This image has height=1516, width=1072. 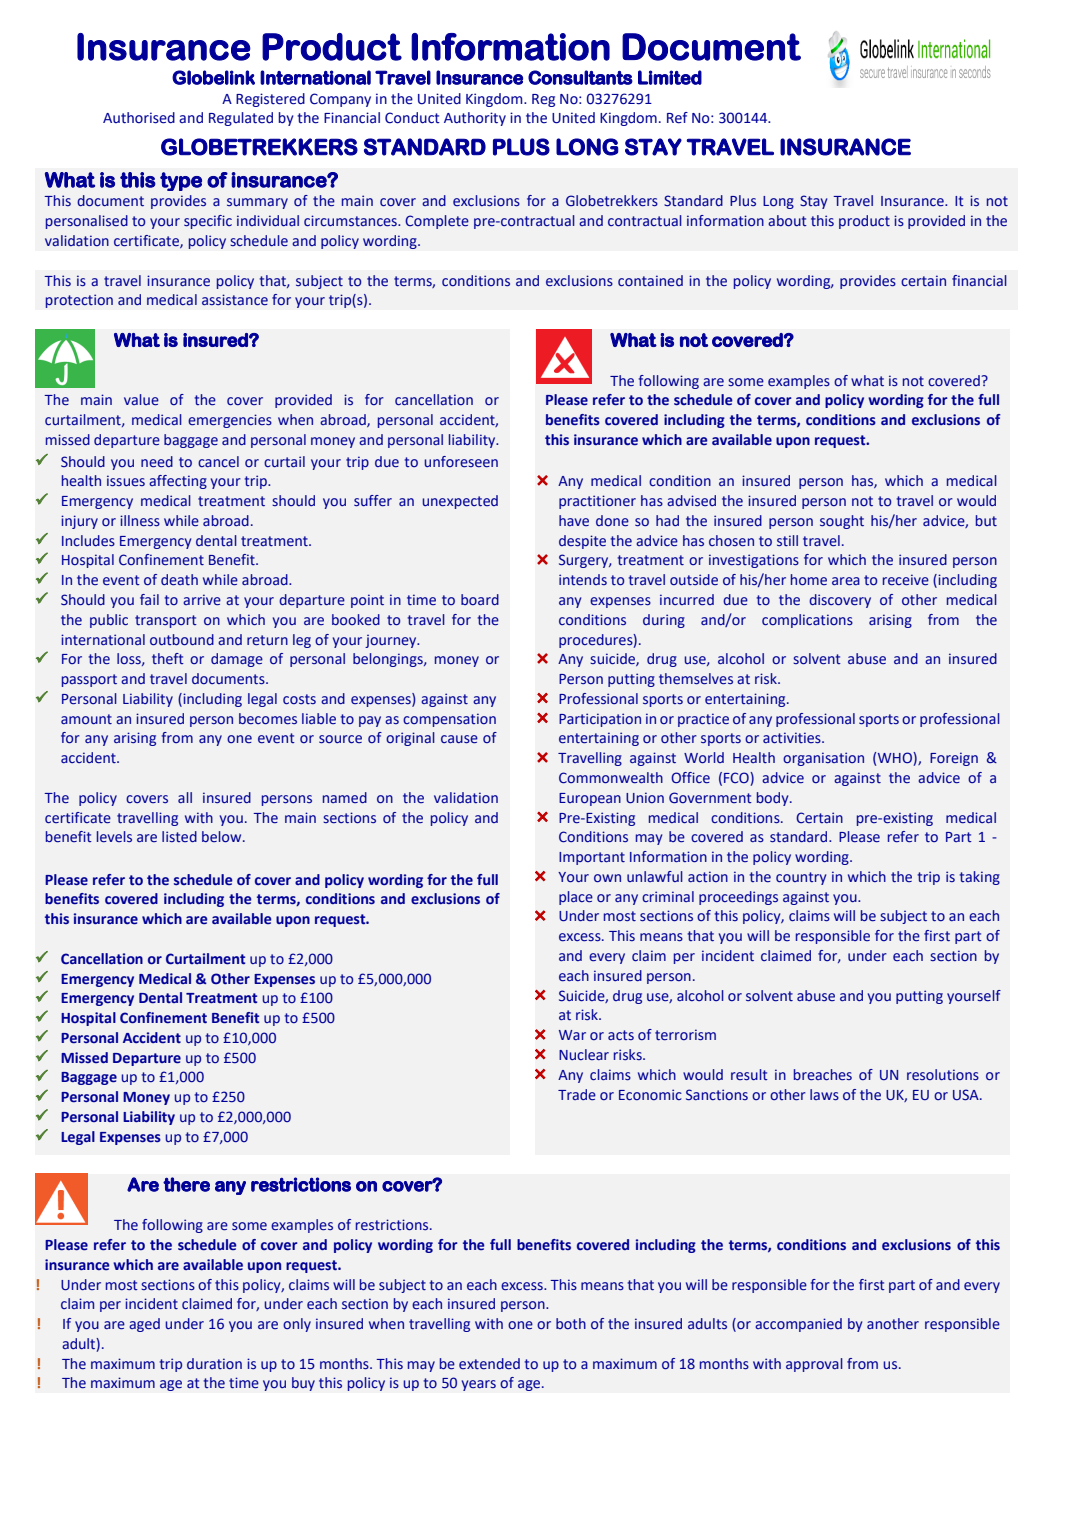 I want to click on Authority, so click(x=475, y=119).
